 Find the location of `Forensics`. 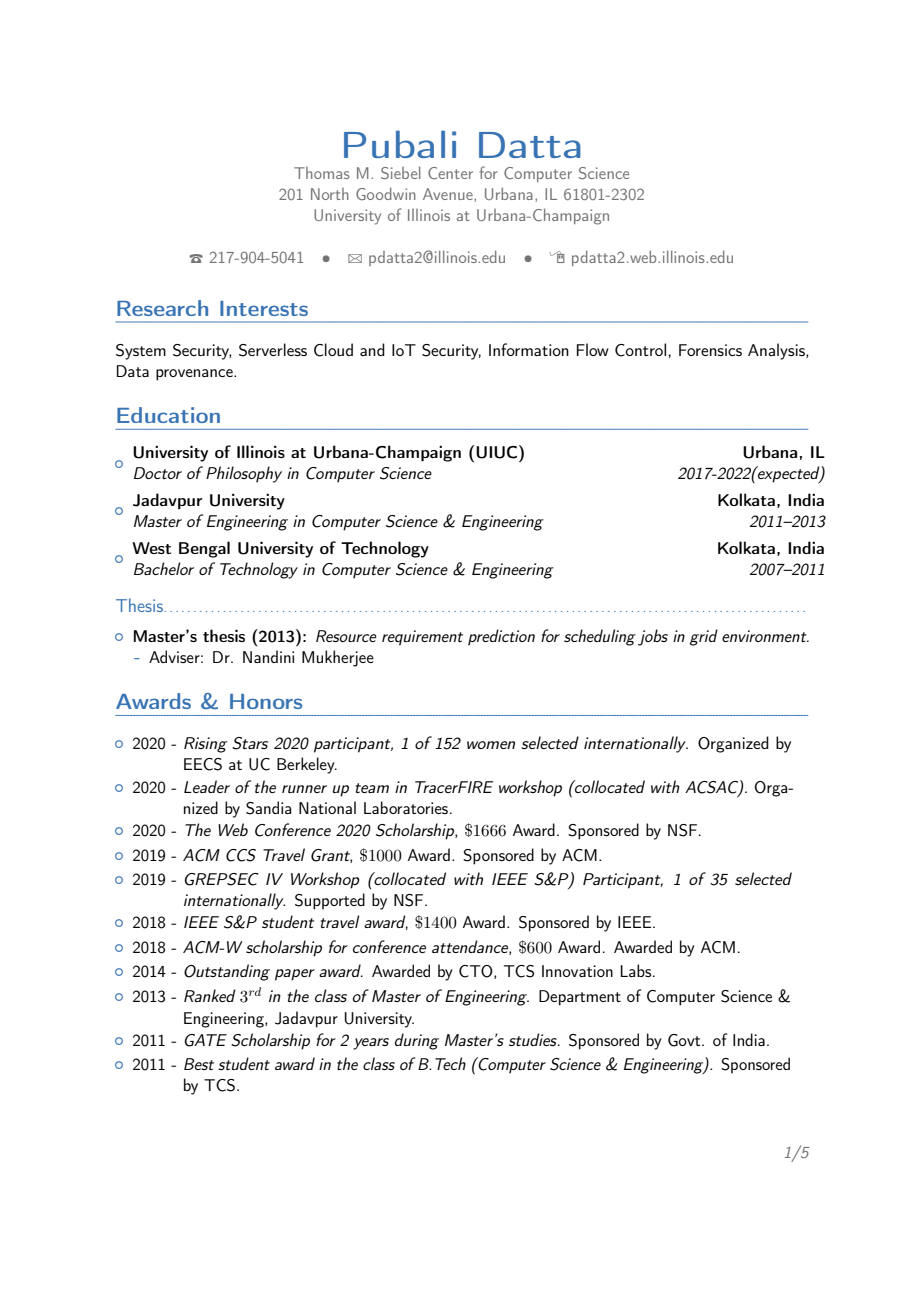

Forensics is located at coordinates (710, 350).
